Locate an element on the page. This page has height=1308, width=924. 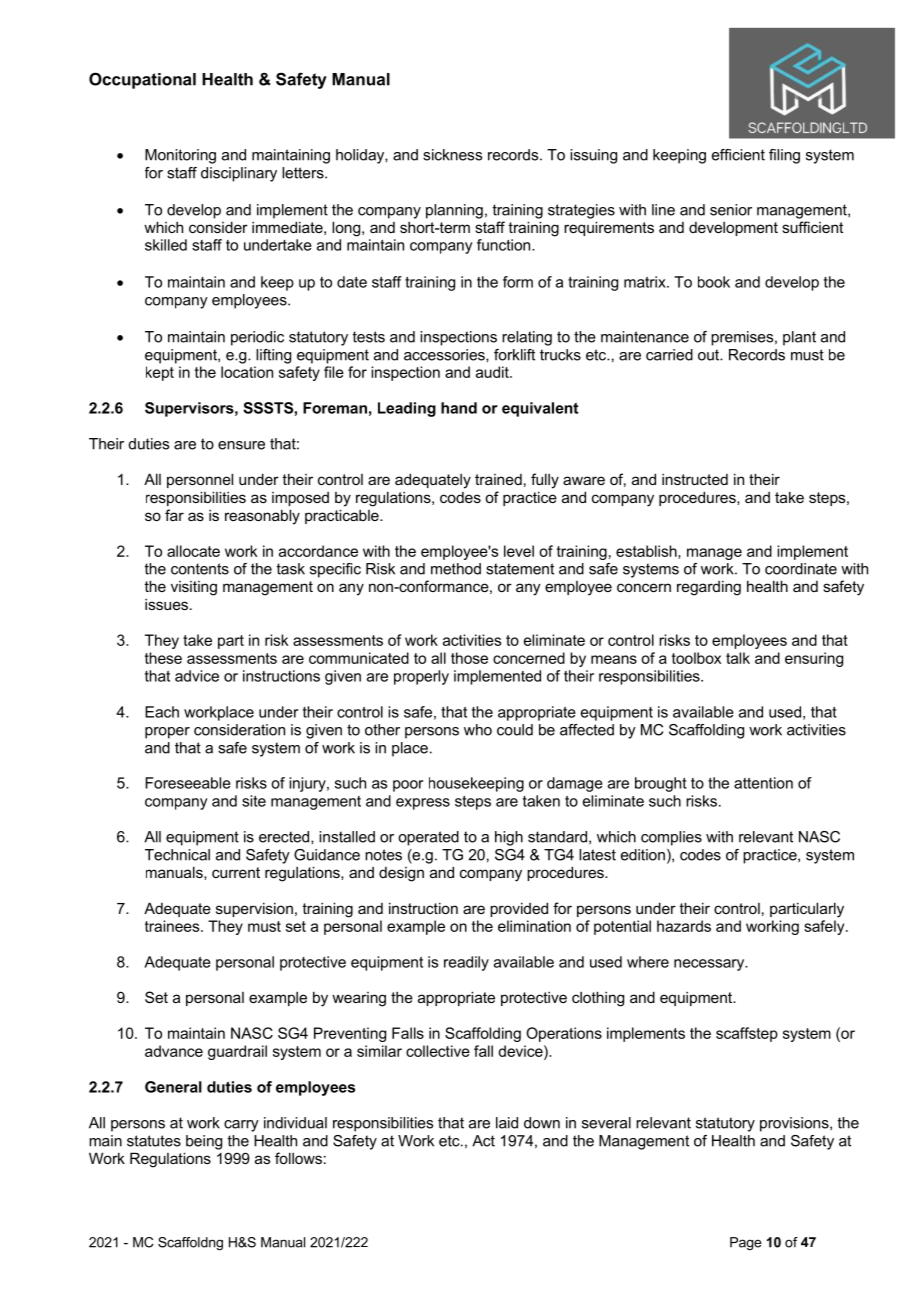
instructed is located at coordinates (695, 479).
